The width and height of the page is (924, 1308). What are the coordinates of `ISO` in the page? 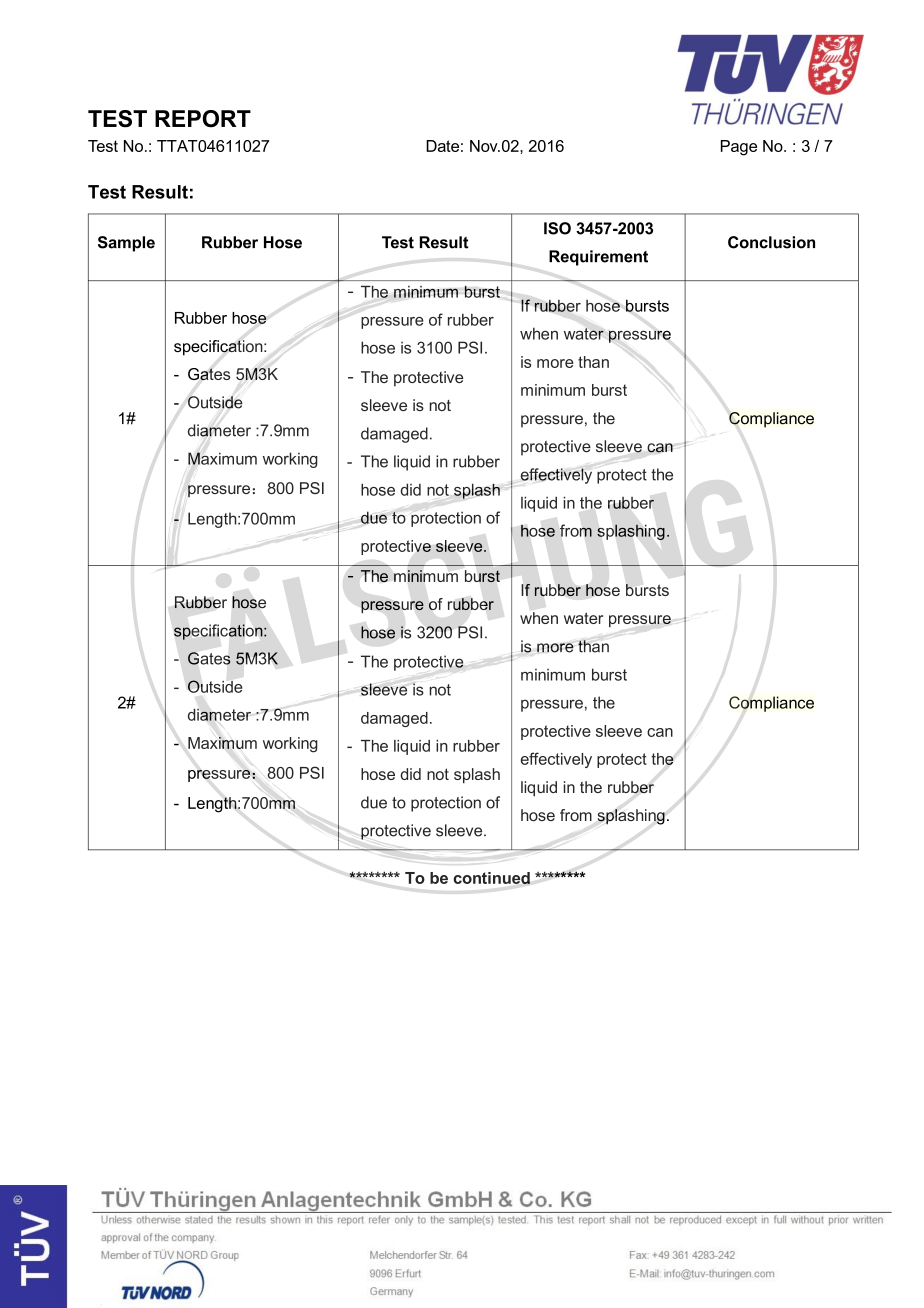 It's located at (557, 228).
